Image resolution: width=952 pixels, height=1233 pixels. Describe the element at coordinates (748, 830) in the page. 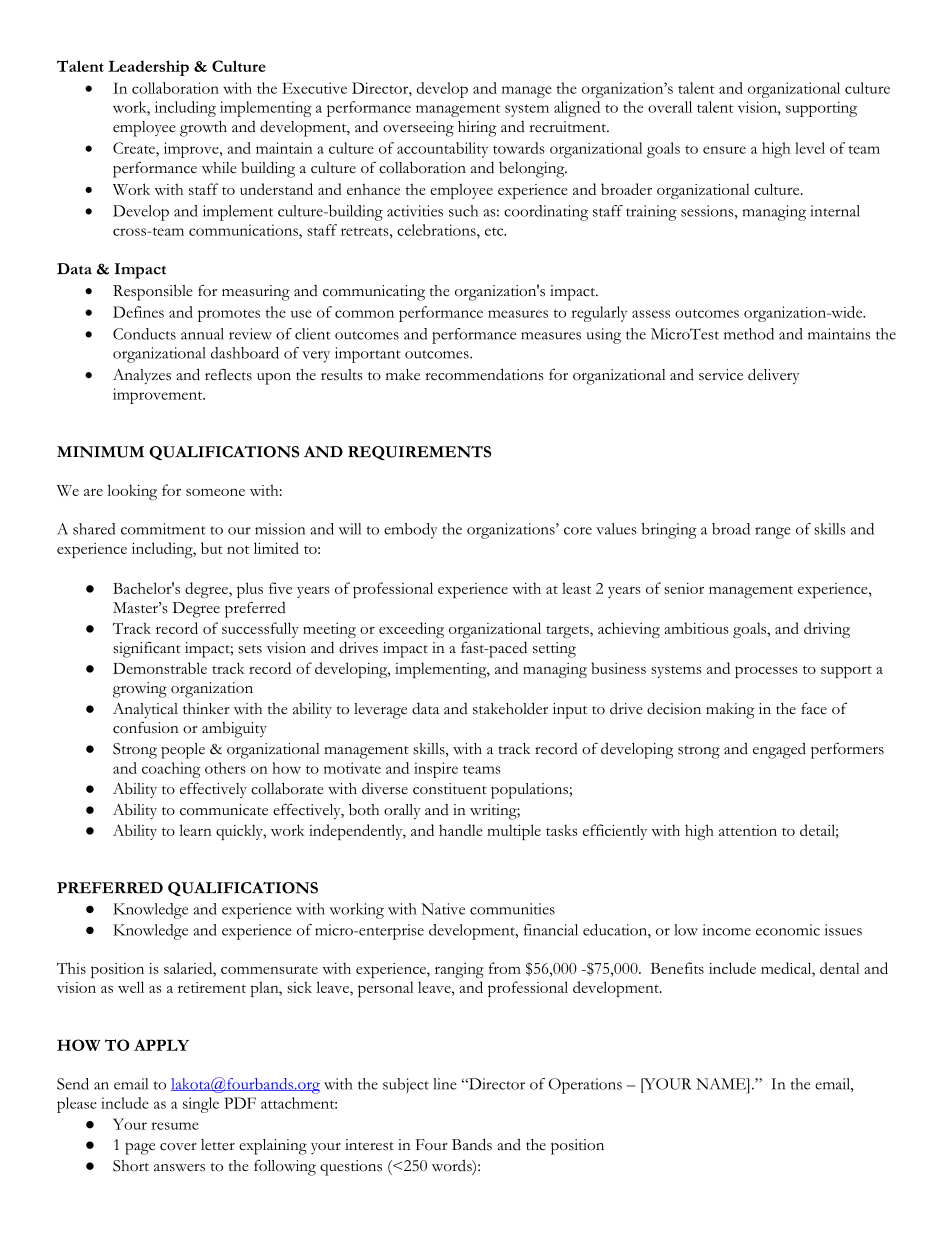

I see `attention` at that location.
